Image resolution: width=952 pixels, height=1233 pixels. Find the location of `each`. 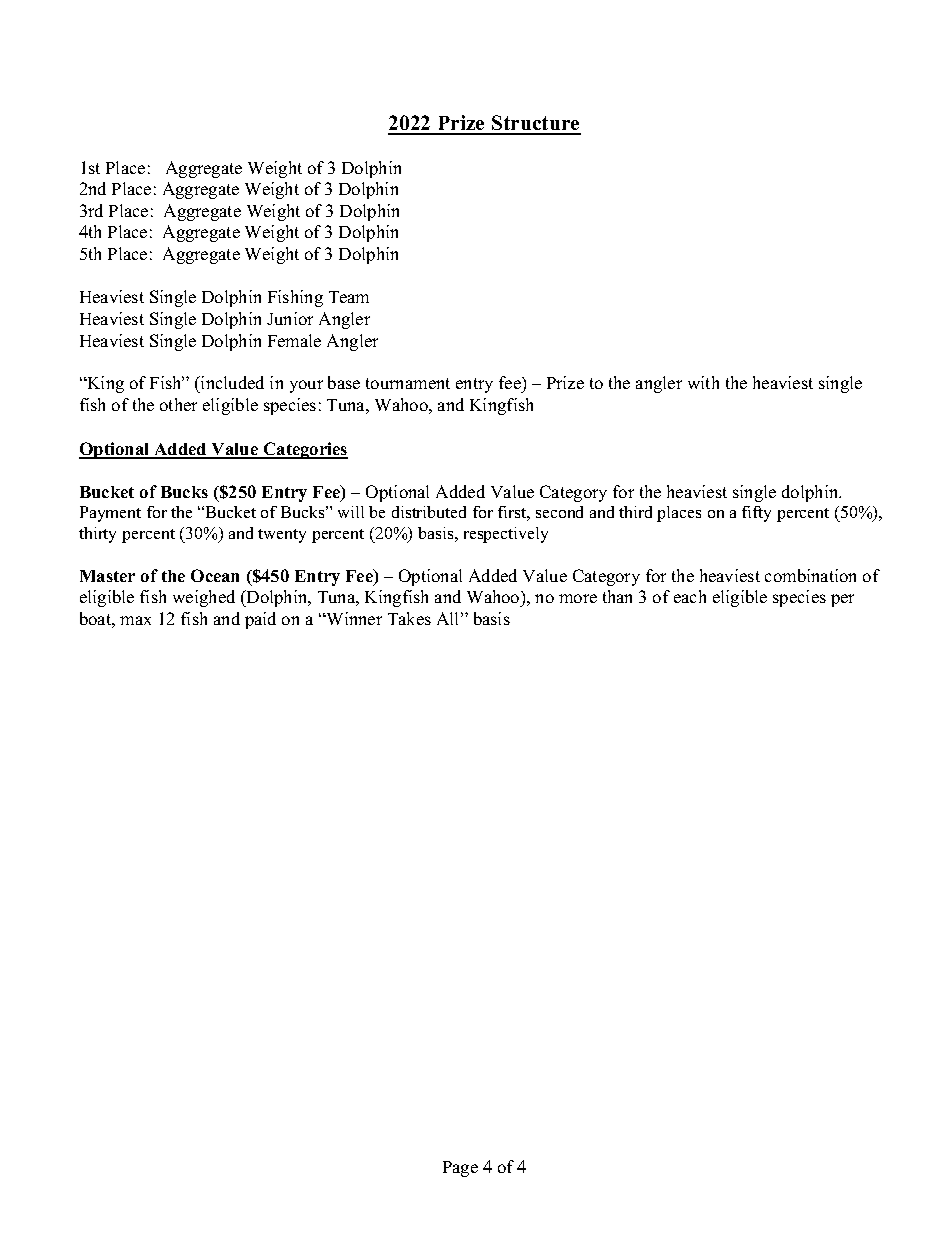

each is located at coordinates (690, 596).
